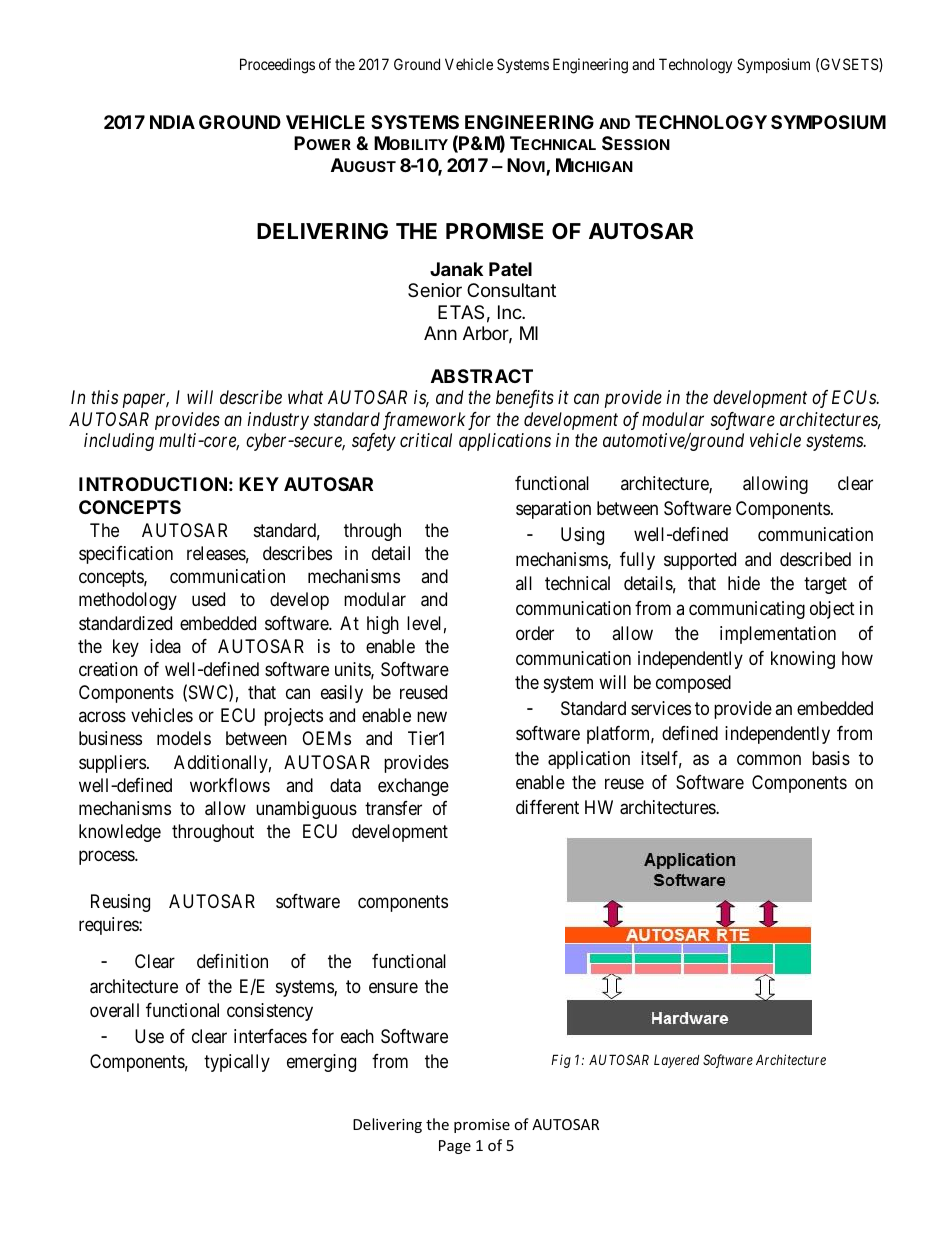 This document has height=1233, width=952. I want to click on Consultant, so click(511, 290).
